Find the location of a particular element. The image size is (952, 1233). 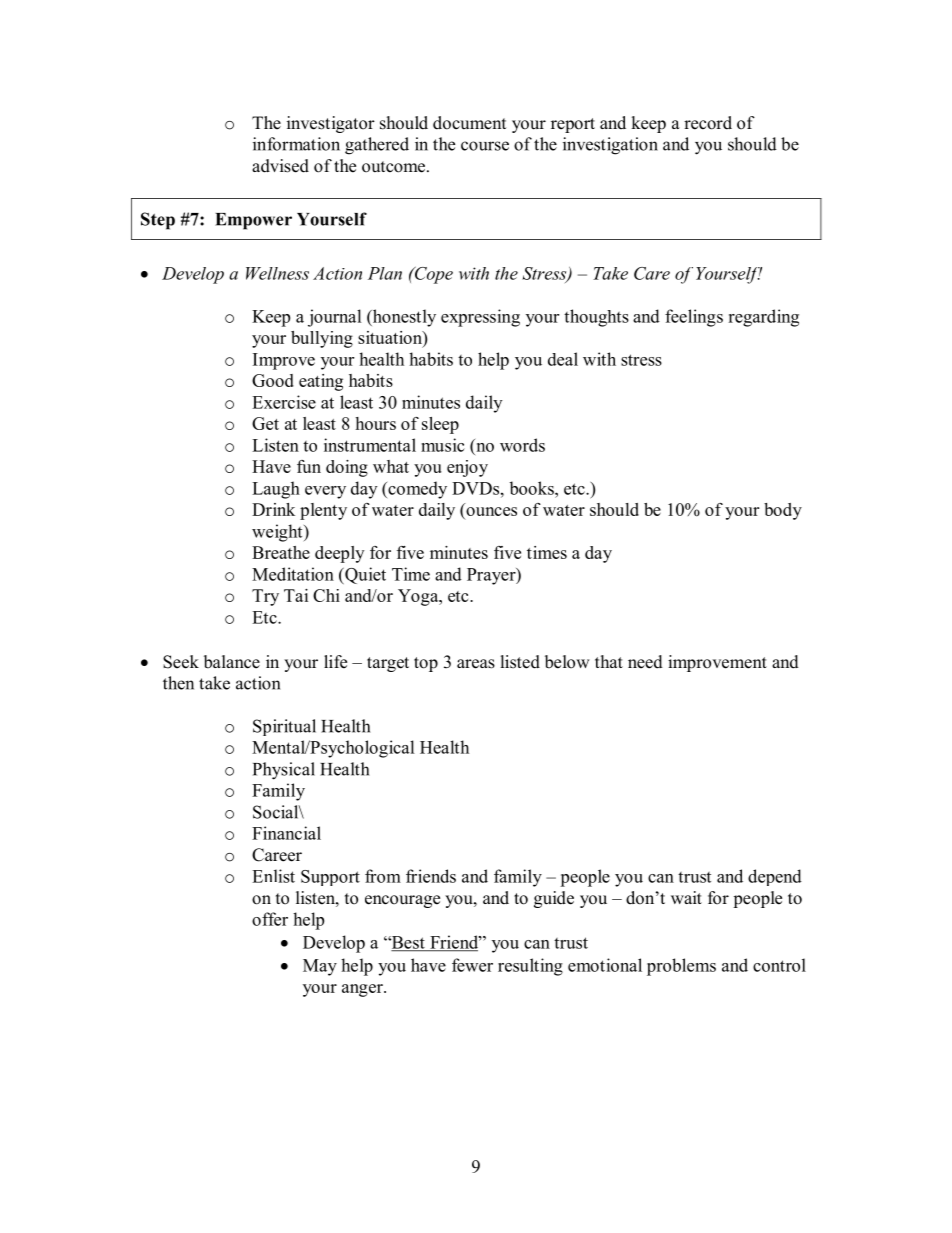

Breathe is located at coordinates (281, 552).
